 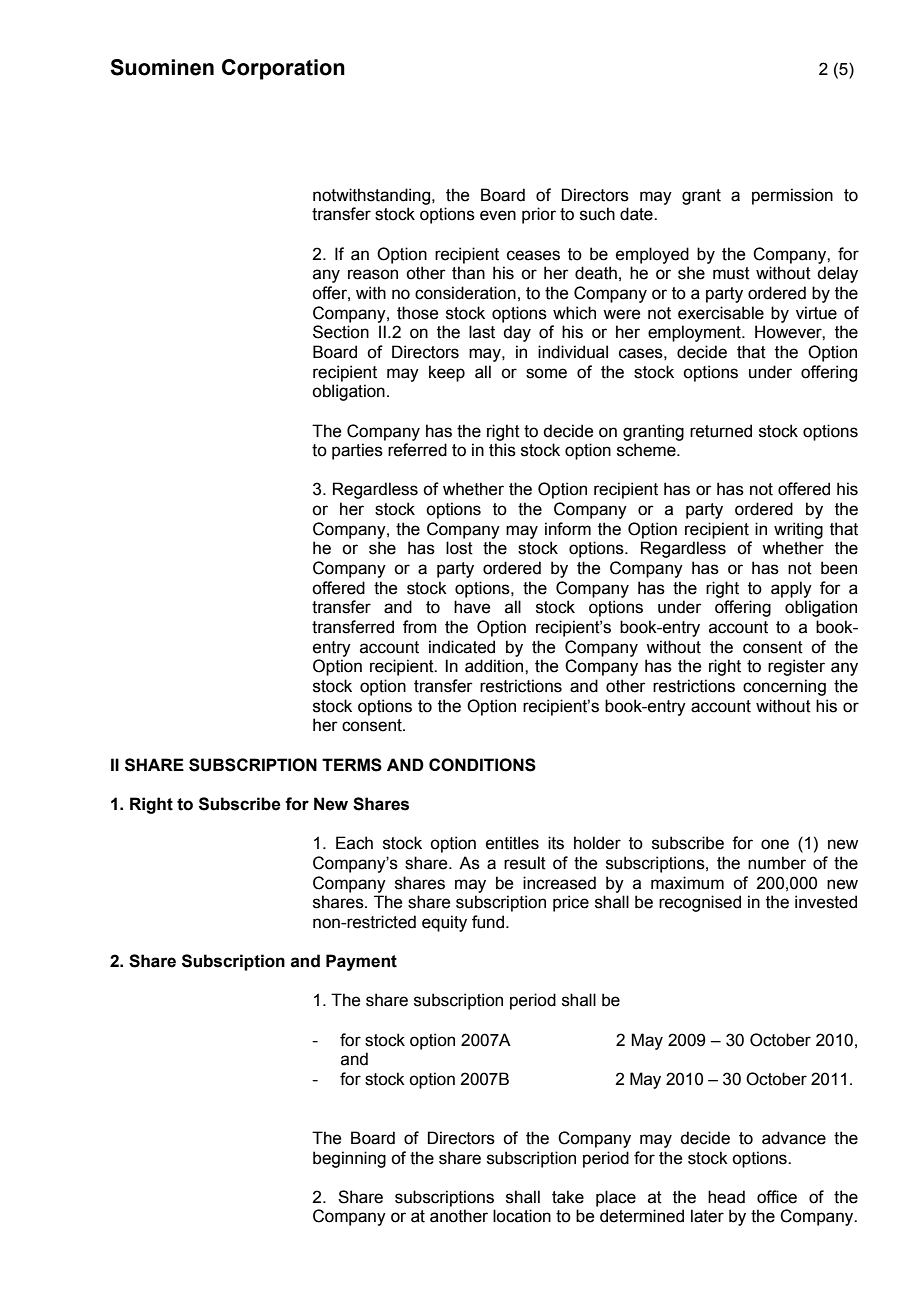 What do you see at coordinates (792, 196) in the screenshot?
I see `permission` at bounding box center [792, 196].
